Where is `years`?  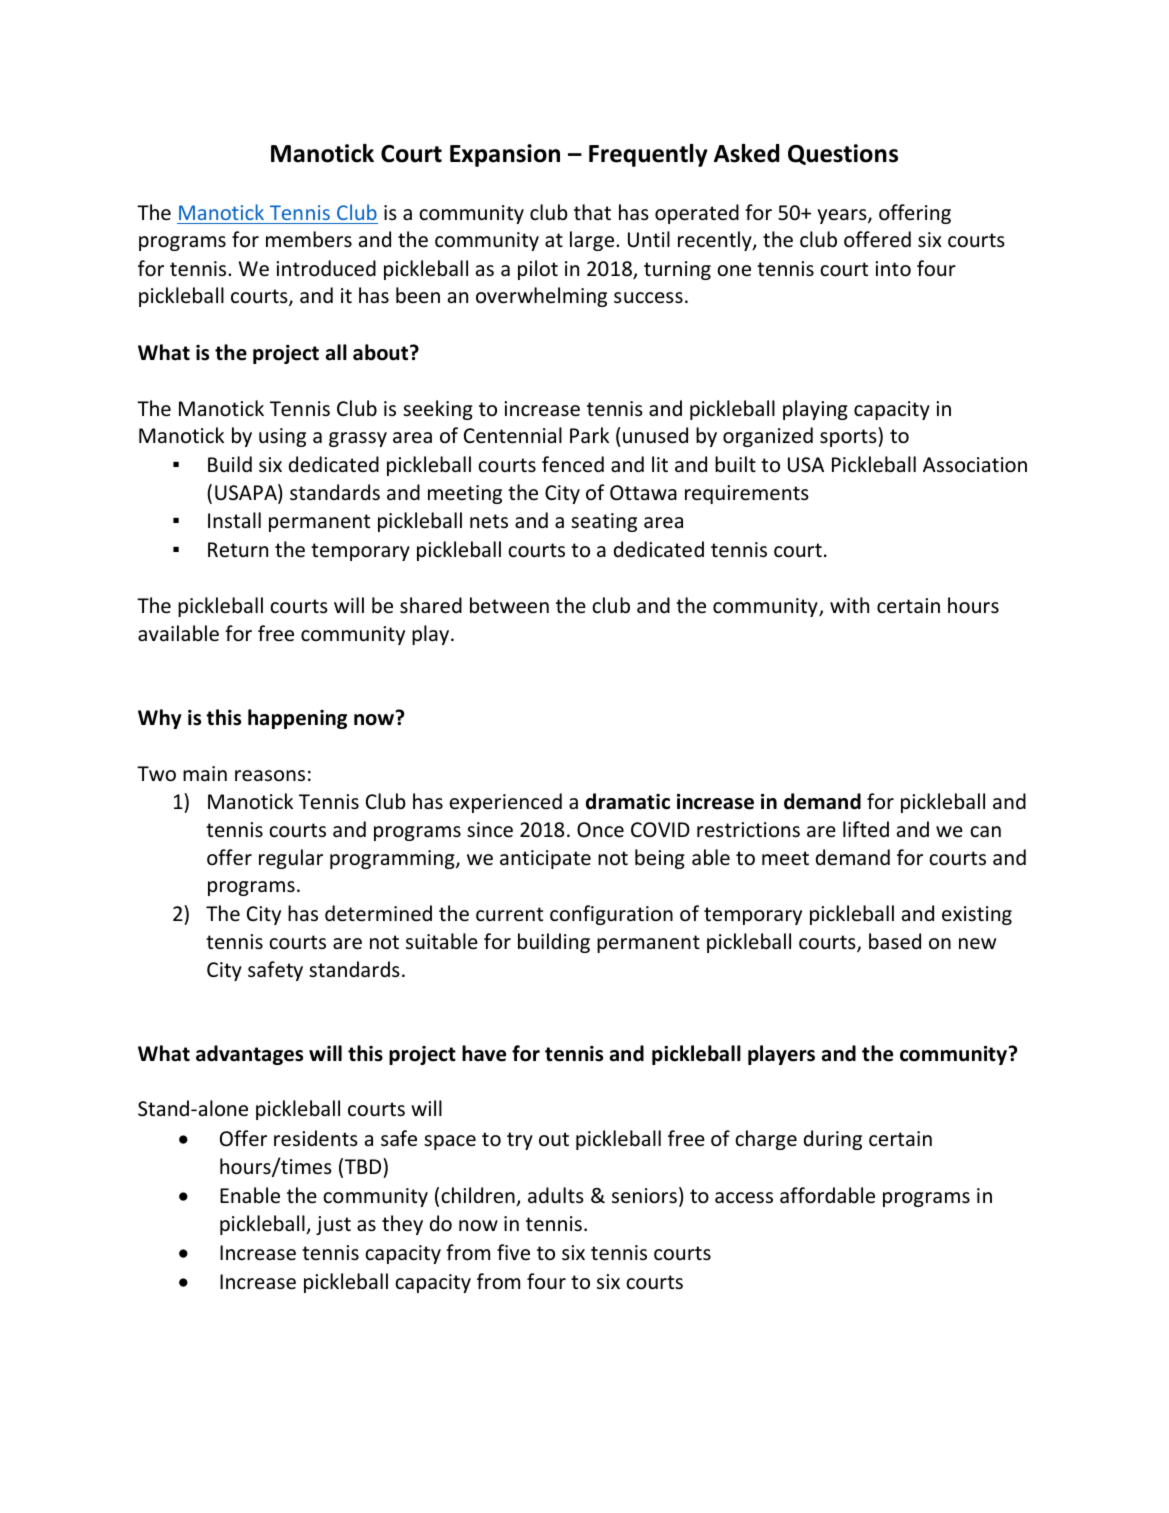 years is located at coordinates (843, 216).
